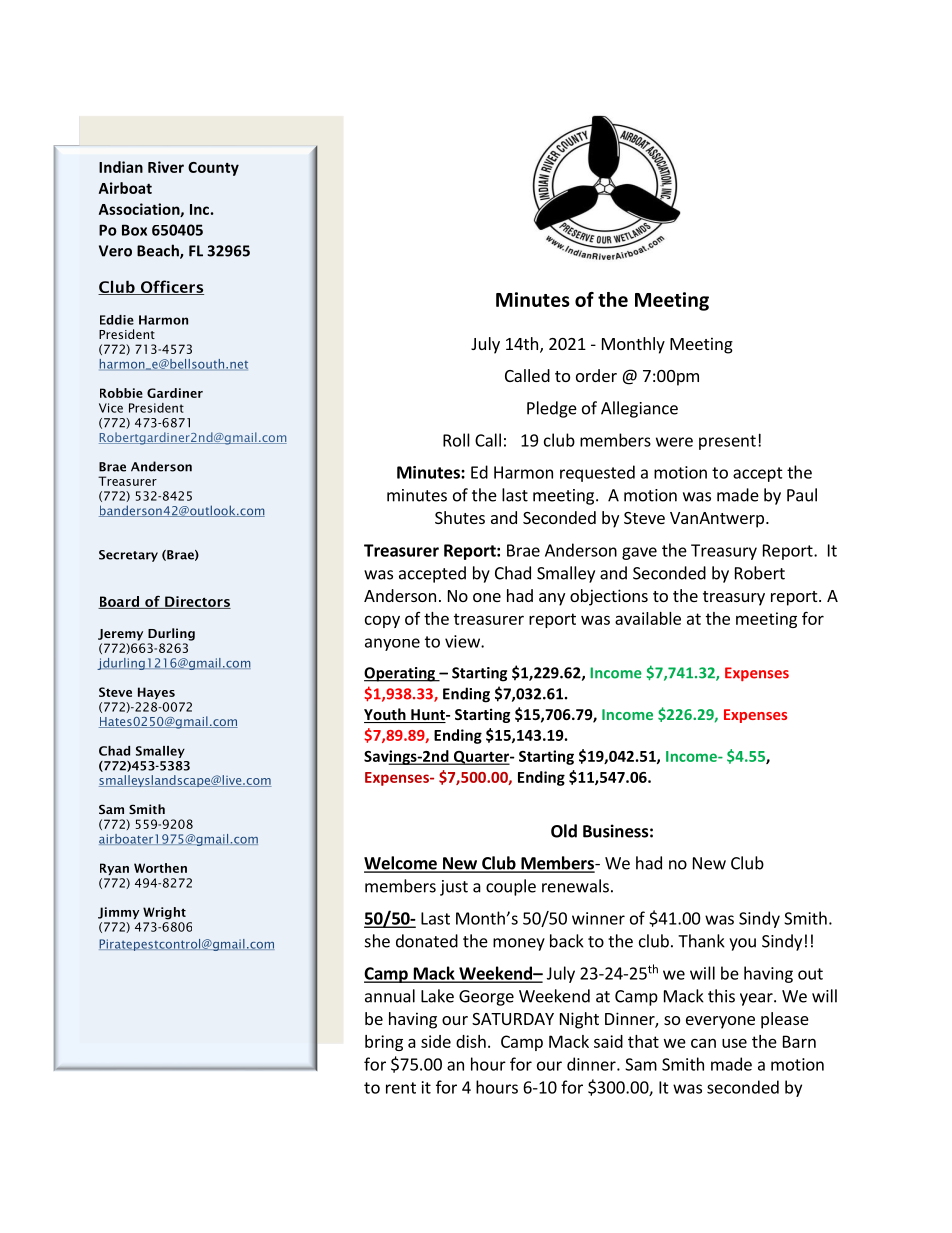  I want to click on Roll, so click(456, 440).
